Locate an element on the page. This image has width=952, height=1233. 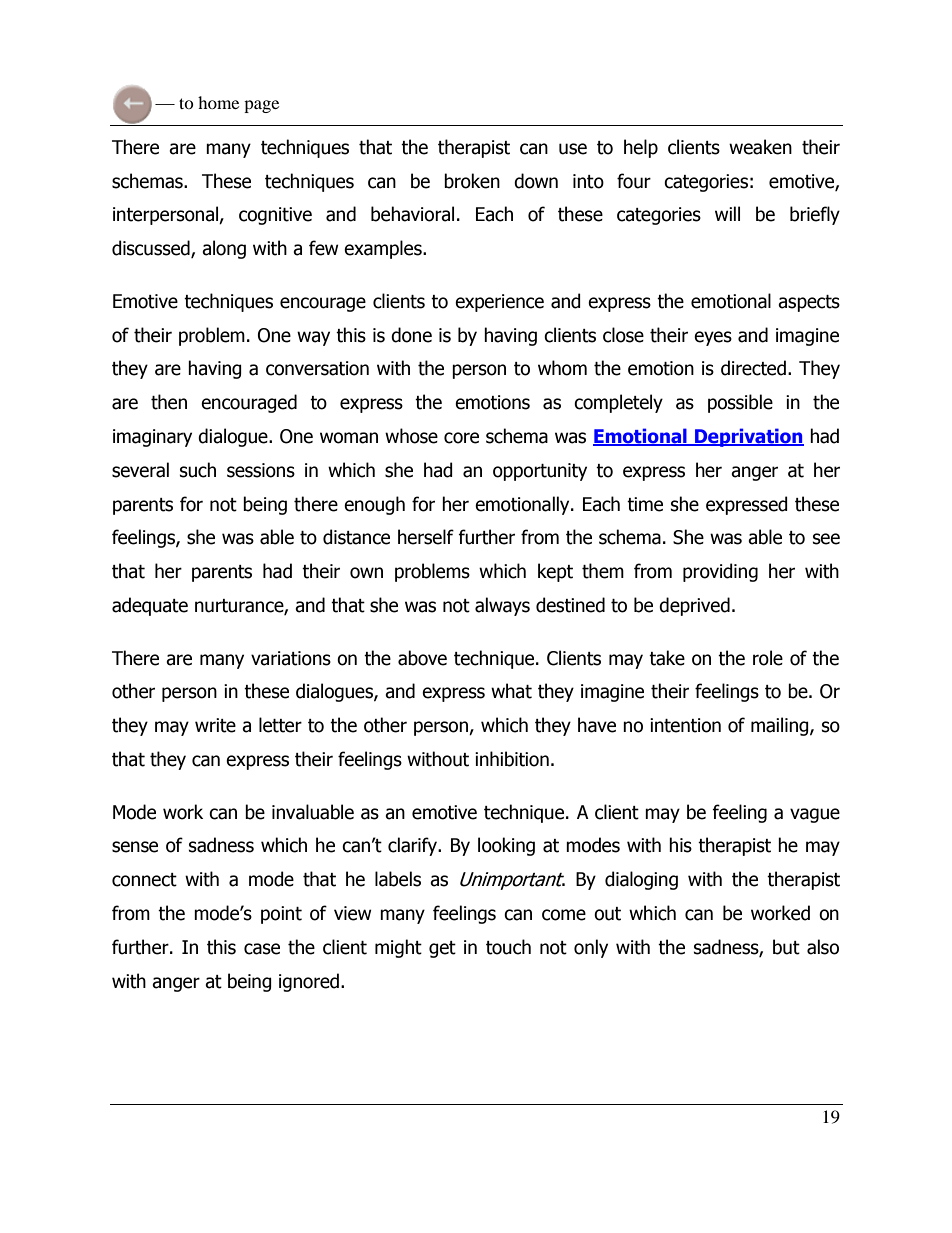
touch is located at coordinates (508, 947).
